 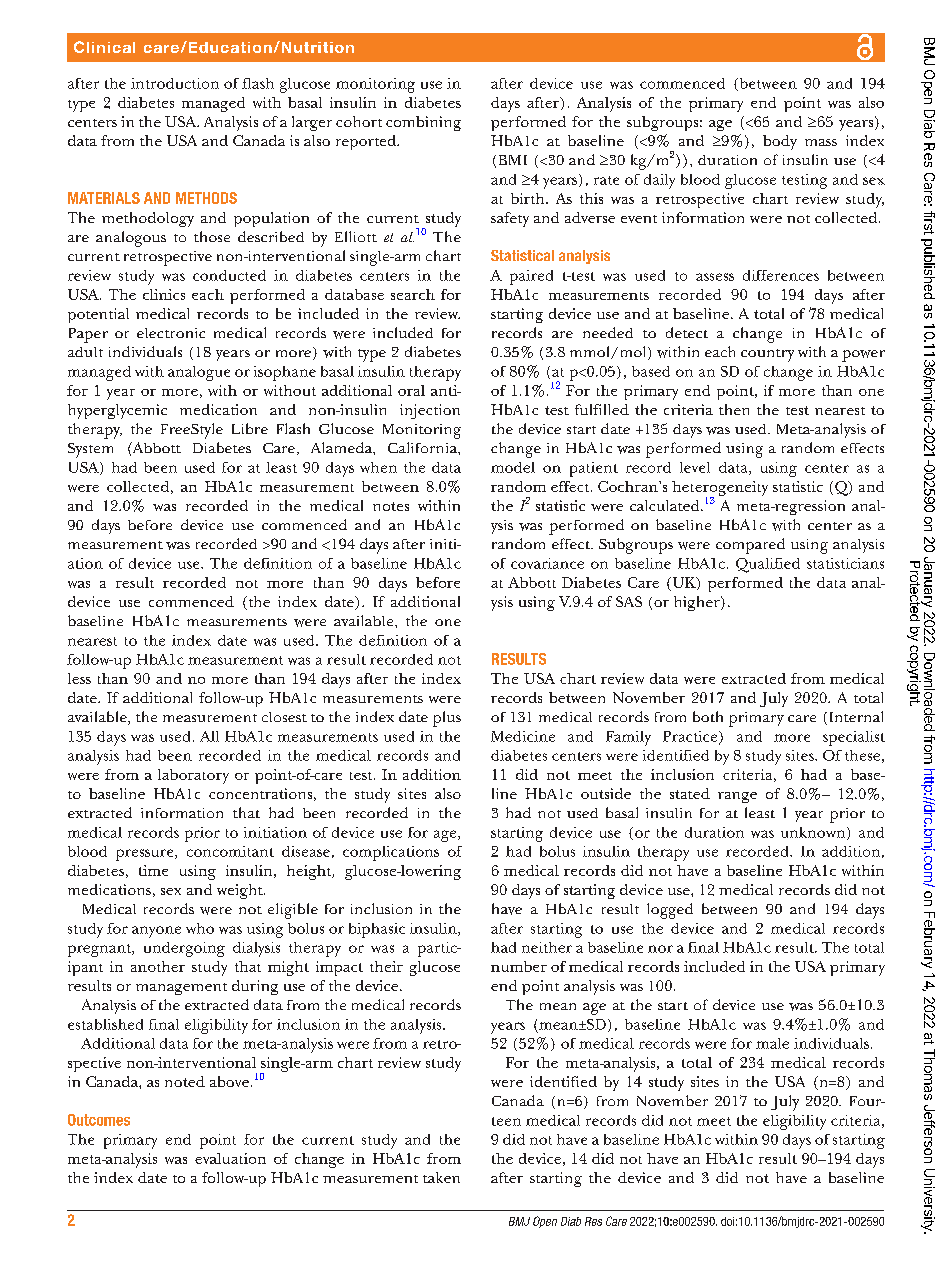 I want to click on Outcomes, so click(x=99, y=1120).
